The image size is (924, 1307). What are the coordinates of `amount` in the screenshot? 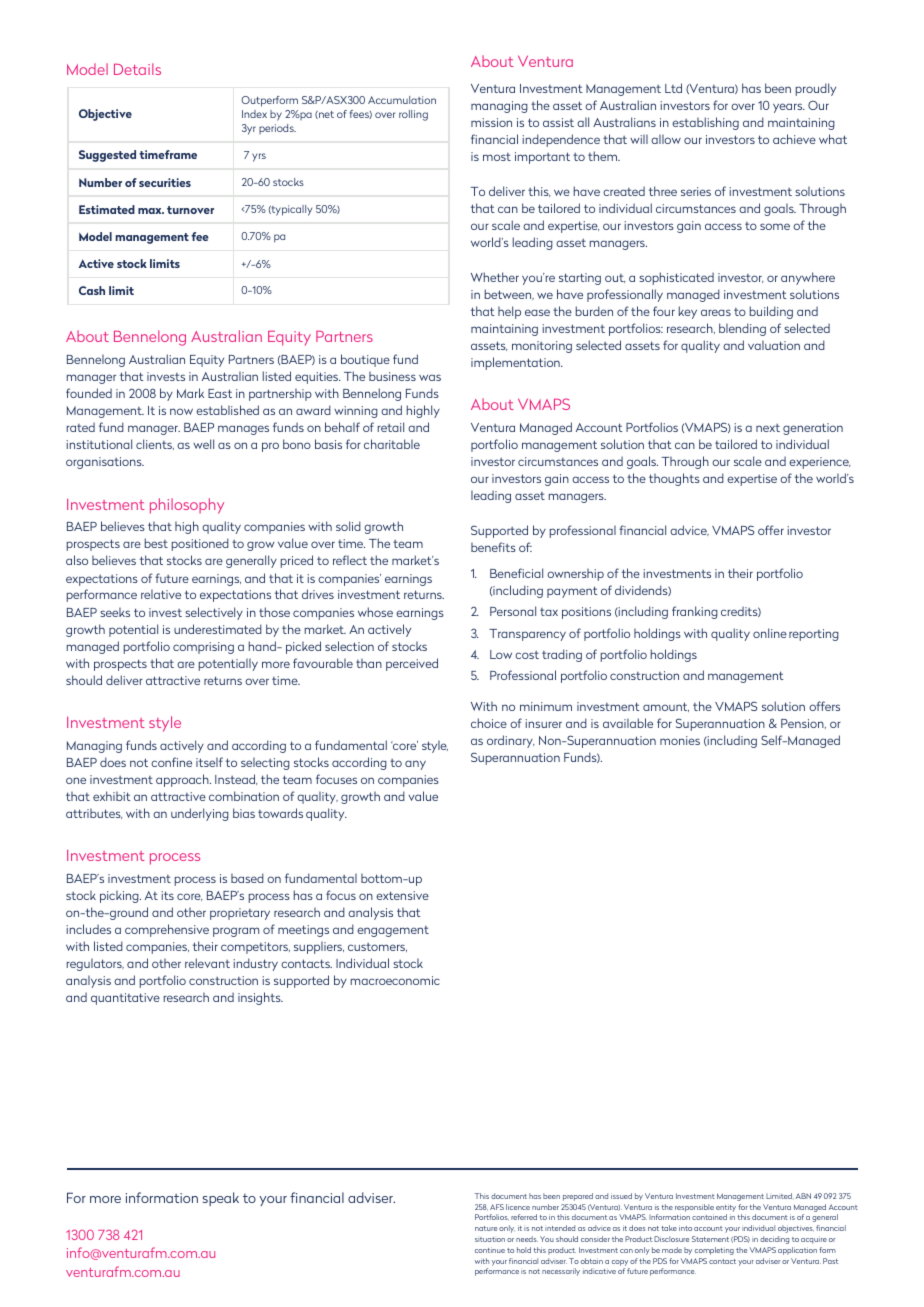 It's located at (666, 707).
